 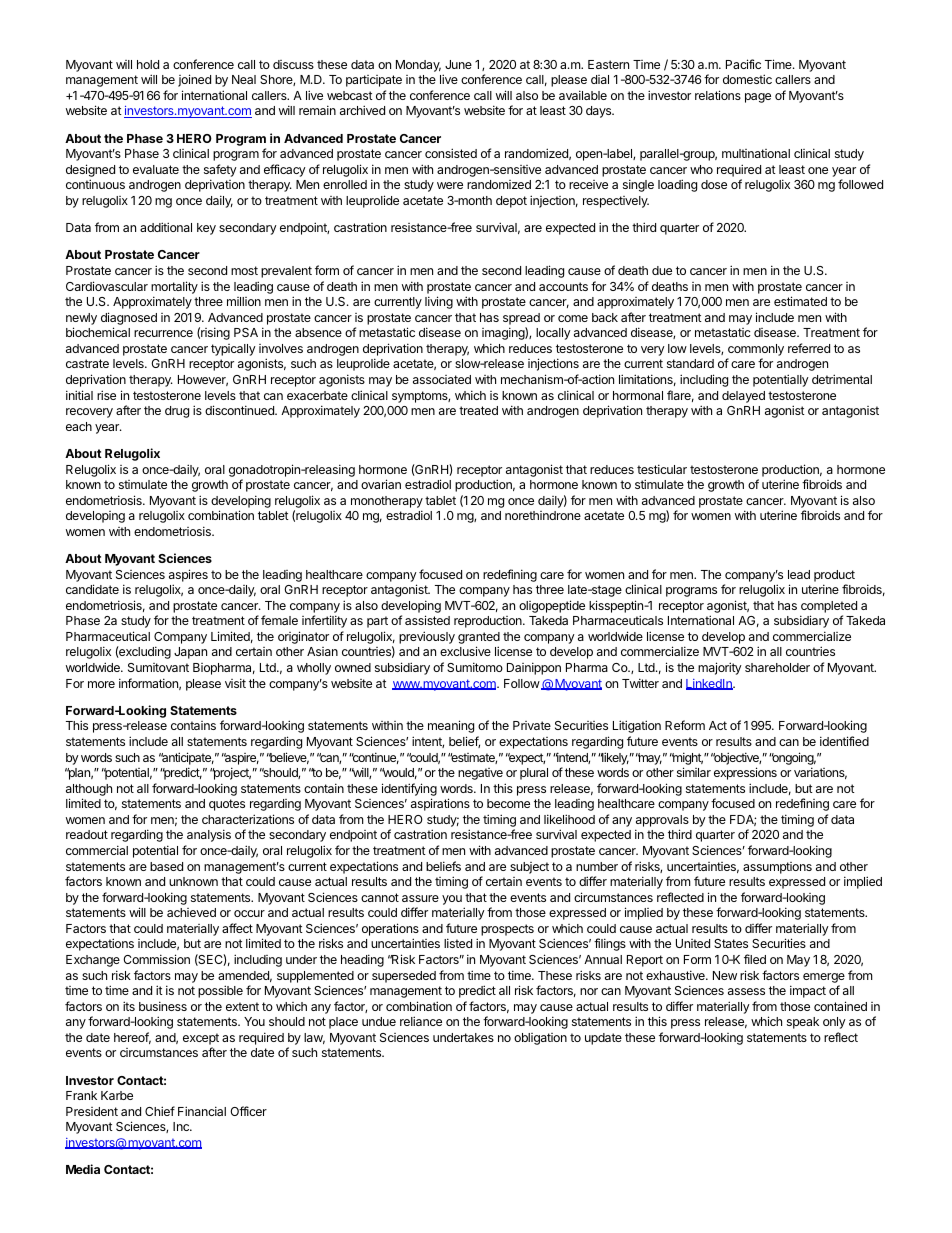 I want to click on speak, so click(x=803, y=1023).
